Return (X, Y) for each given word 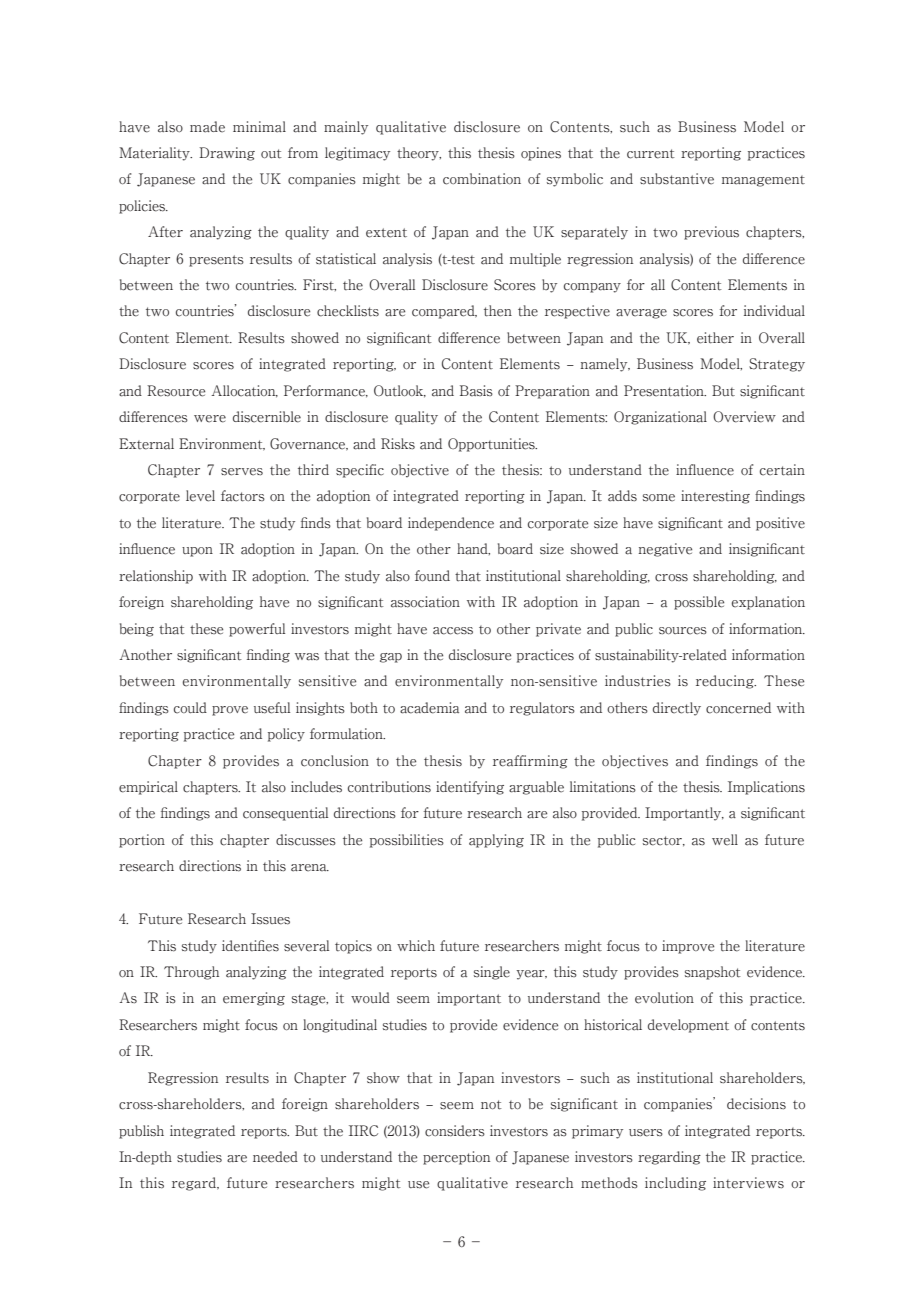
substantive (677, 179)
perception (456, 1158)
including (675, 1184)
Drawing (227, 154)
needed (275, 1157)
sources (683, 631)
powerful (257, 630)
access (453, 631)
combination (482, 179)
